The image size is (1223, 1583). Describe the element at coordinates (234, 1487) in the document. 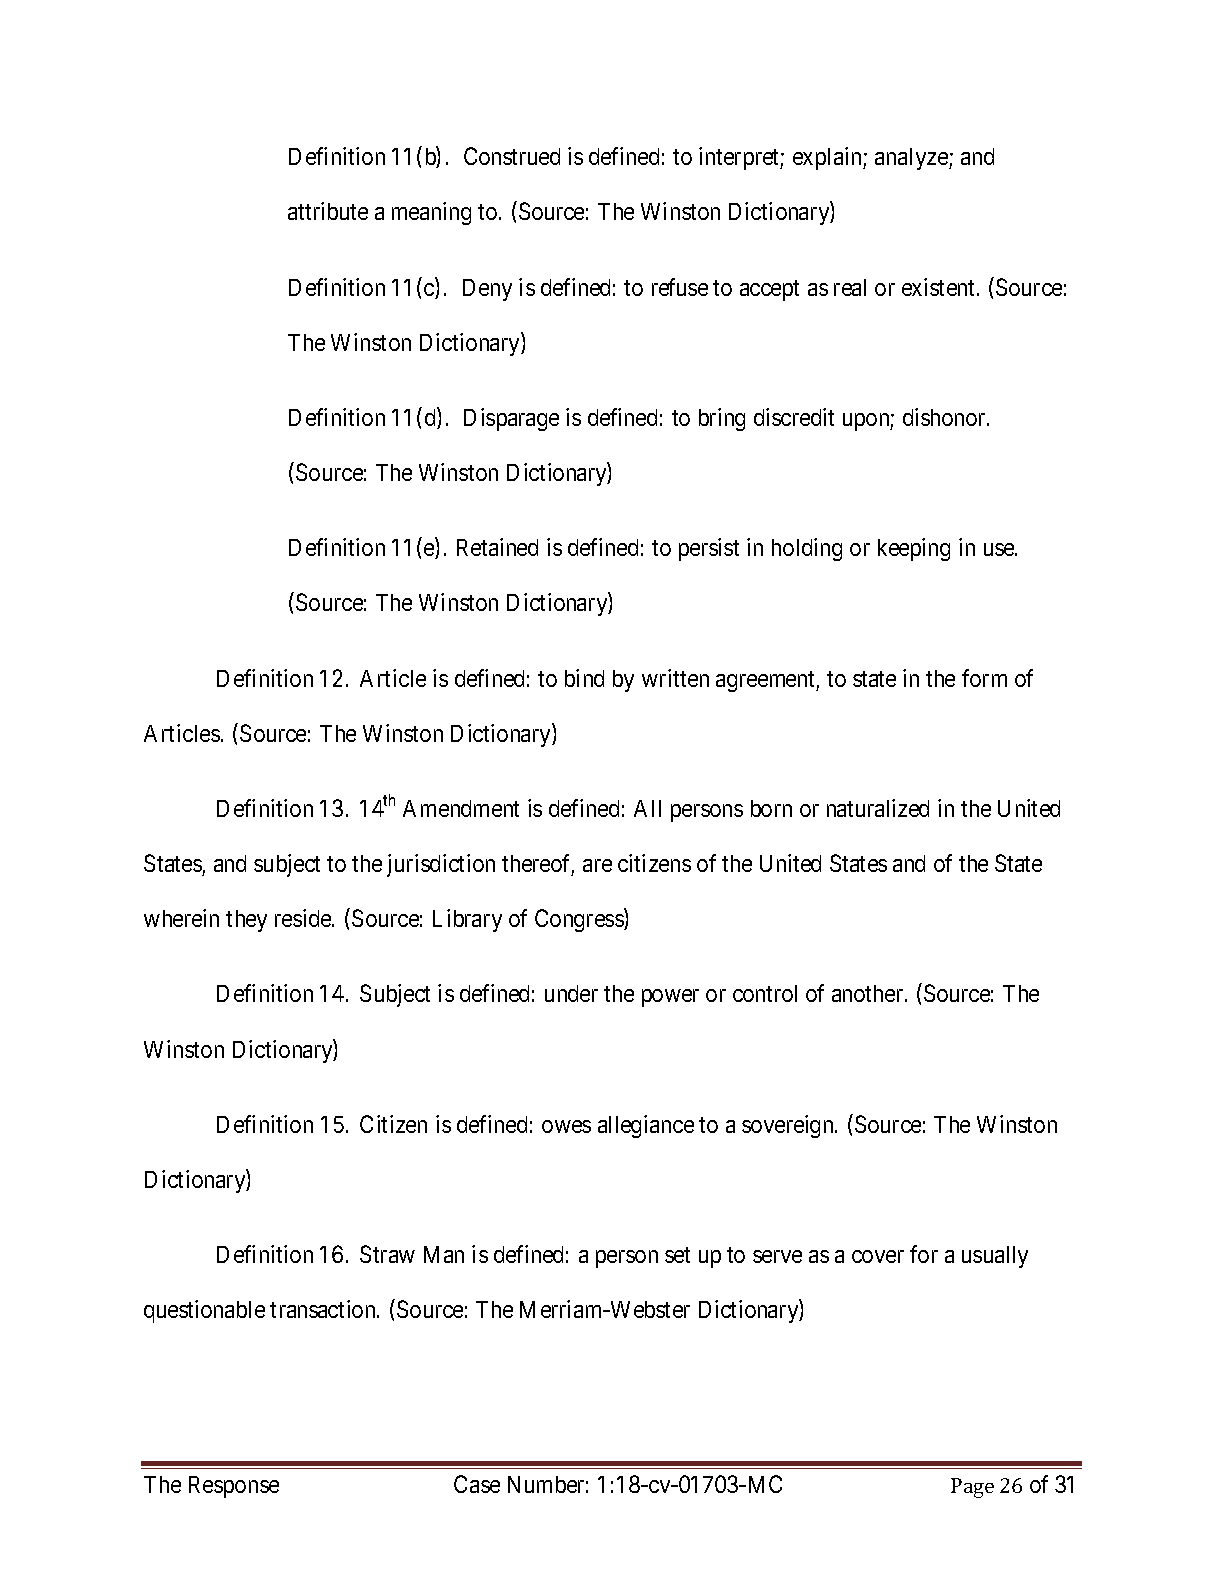

I see `Response` at that location.
